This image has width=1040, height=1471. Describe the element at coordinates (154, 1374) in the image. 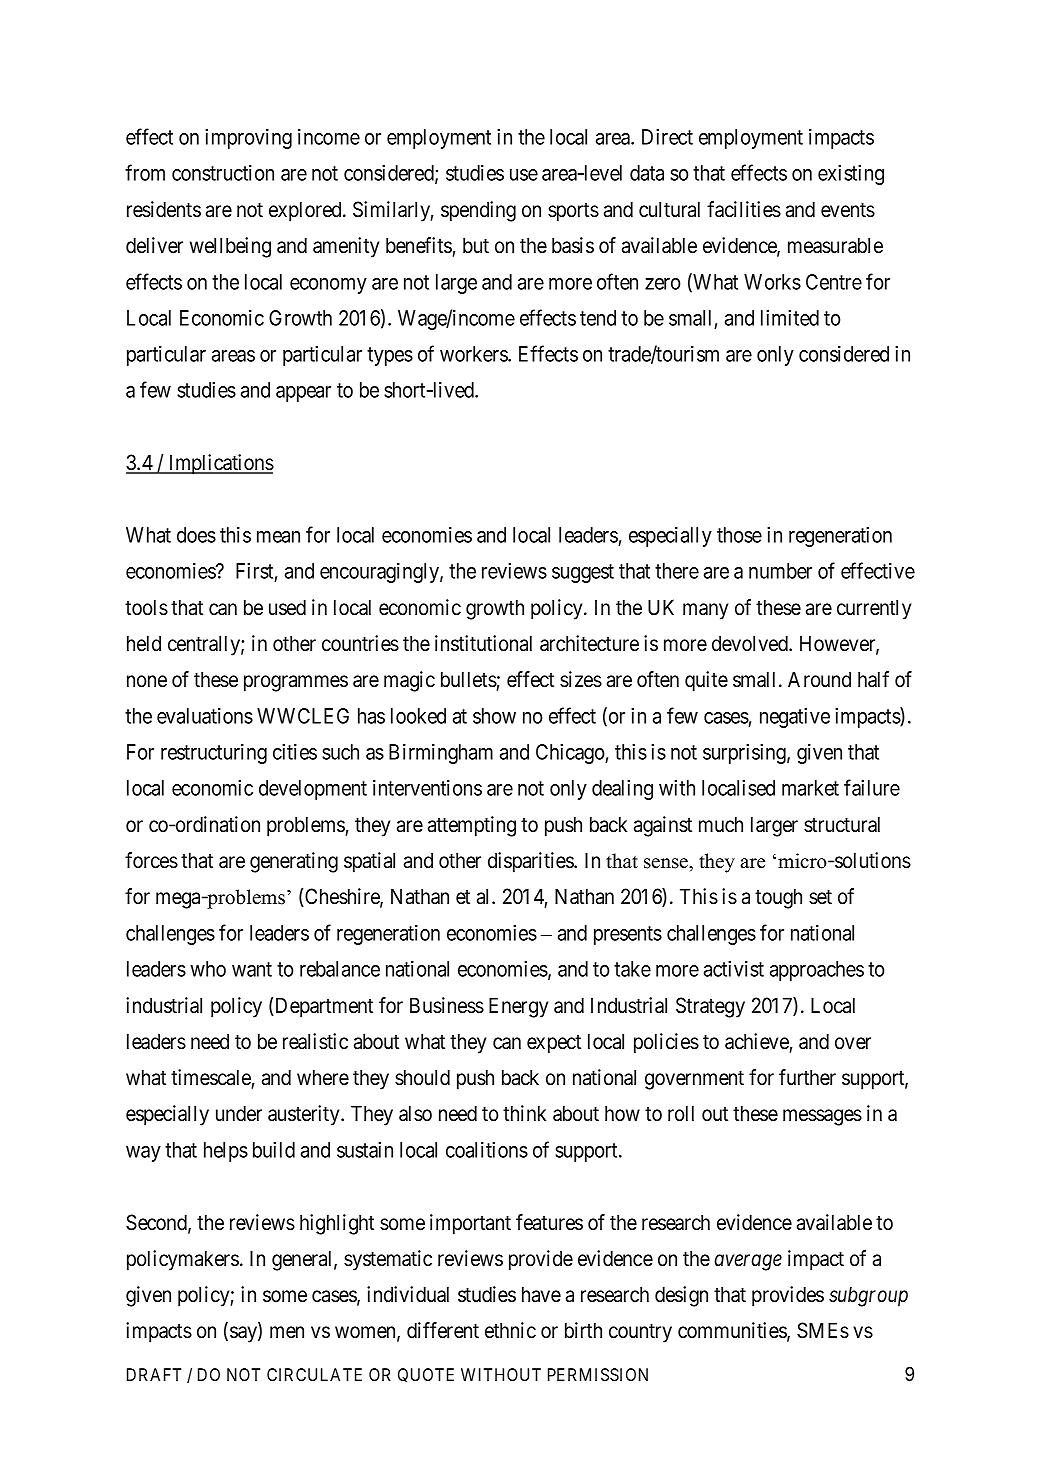

I see `DRAFT` at that location.
